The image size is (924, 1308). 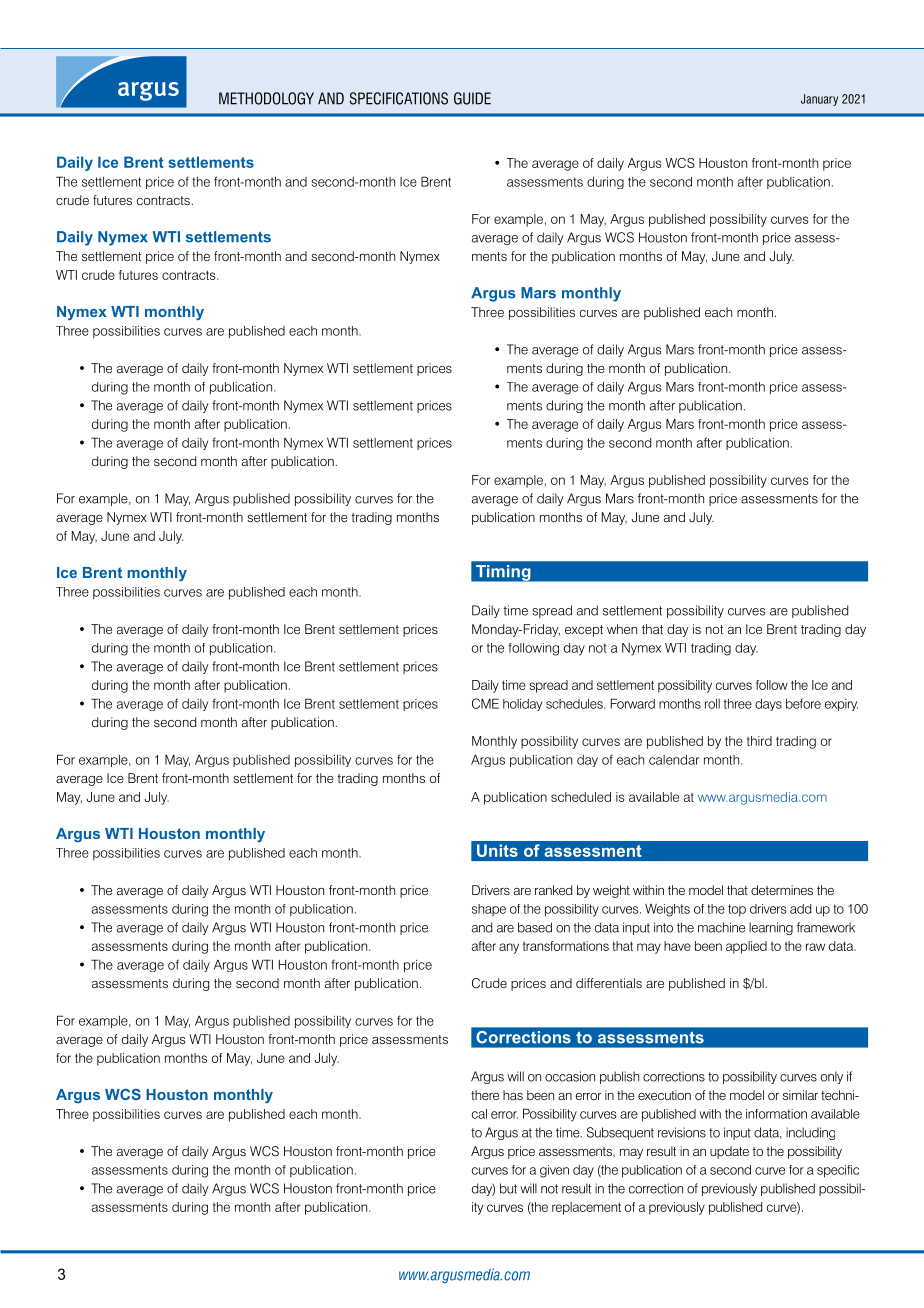 I want to click on guide, so click(x=472, y=98).
